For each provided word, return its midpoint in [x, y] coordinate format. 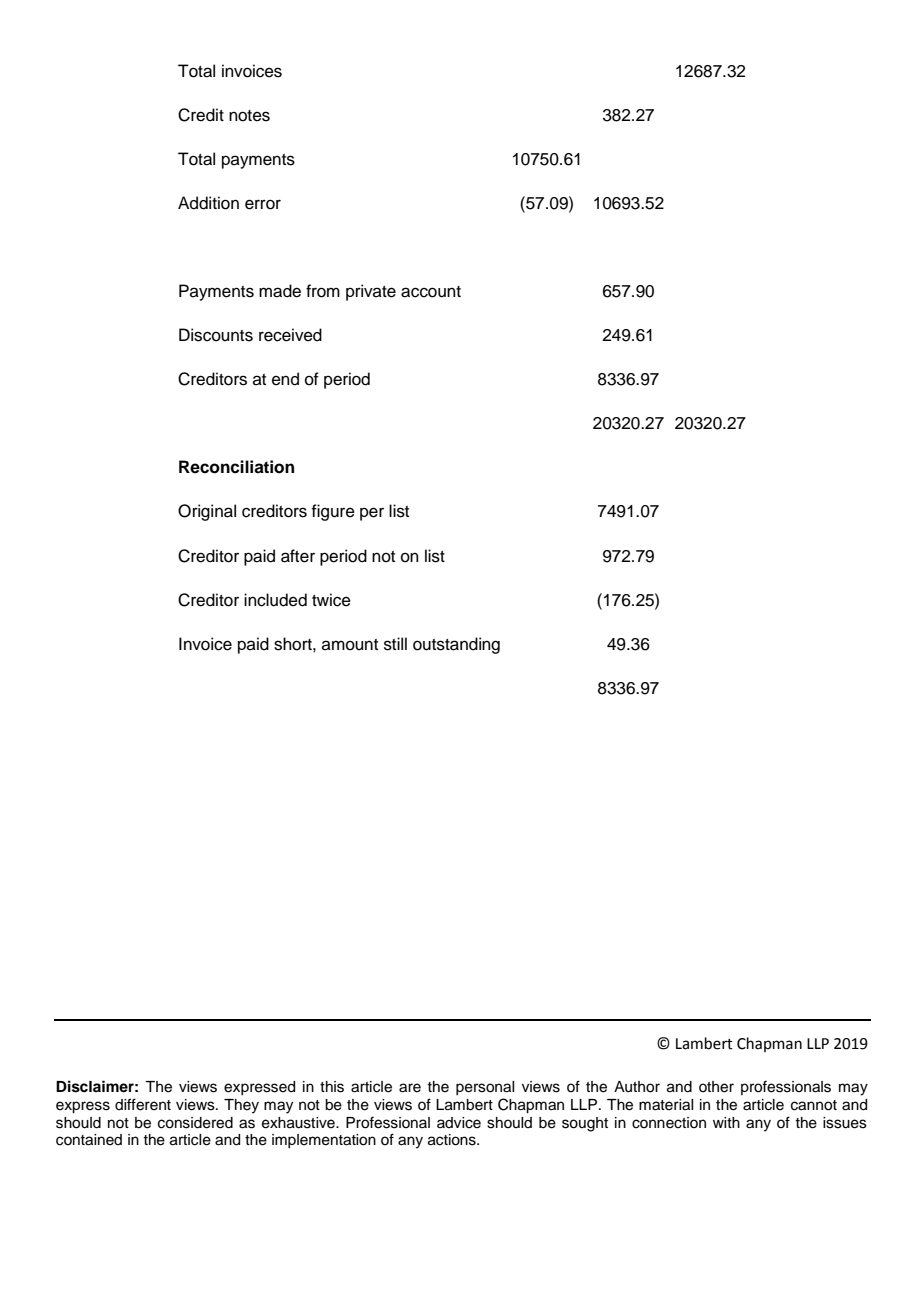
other [716, 1087]
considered [195, 1123]
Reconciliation [236, 467]
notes [249, 116]
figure [333, 512]
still [395, 644]
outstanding [456, 645]
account [431, 292]
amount [350, 645]
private [371, 292]
